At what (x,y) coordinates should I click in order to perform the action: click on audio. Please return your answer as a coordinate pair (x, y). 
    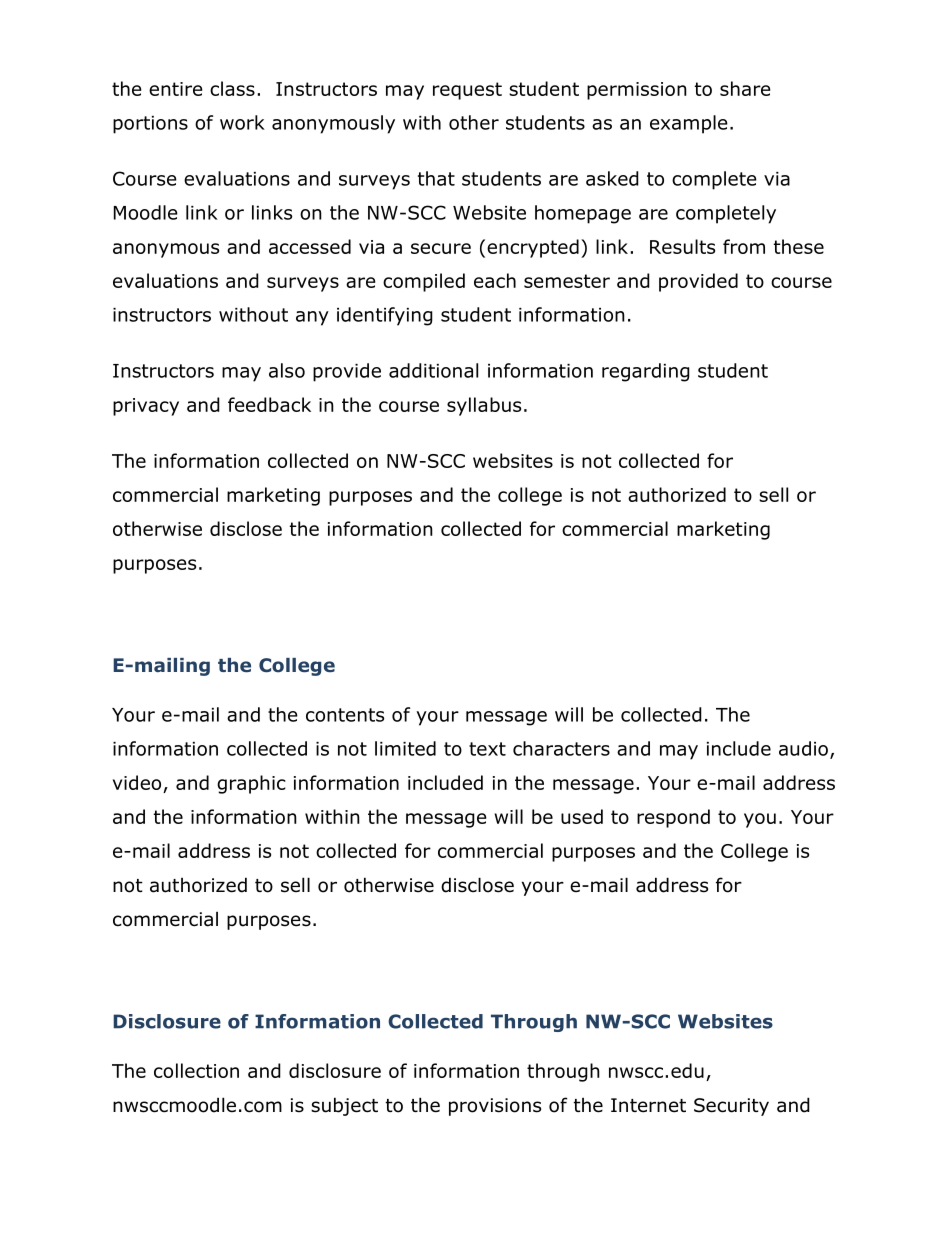
    Looking at the image, I should click on (803, 748).
